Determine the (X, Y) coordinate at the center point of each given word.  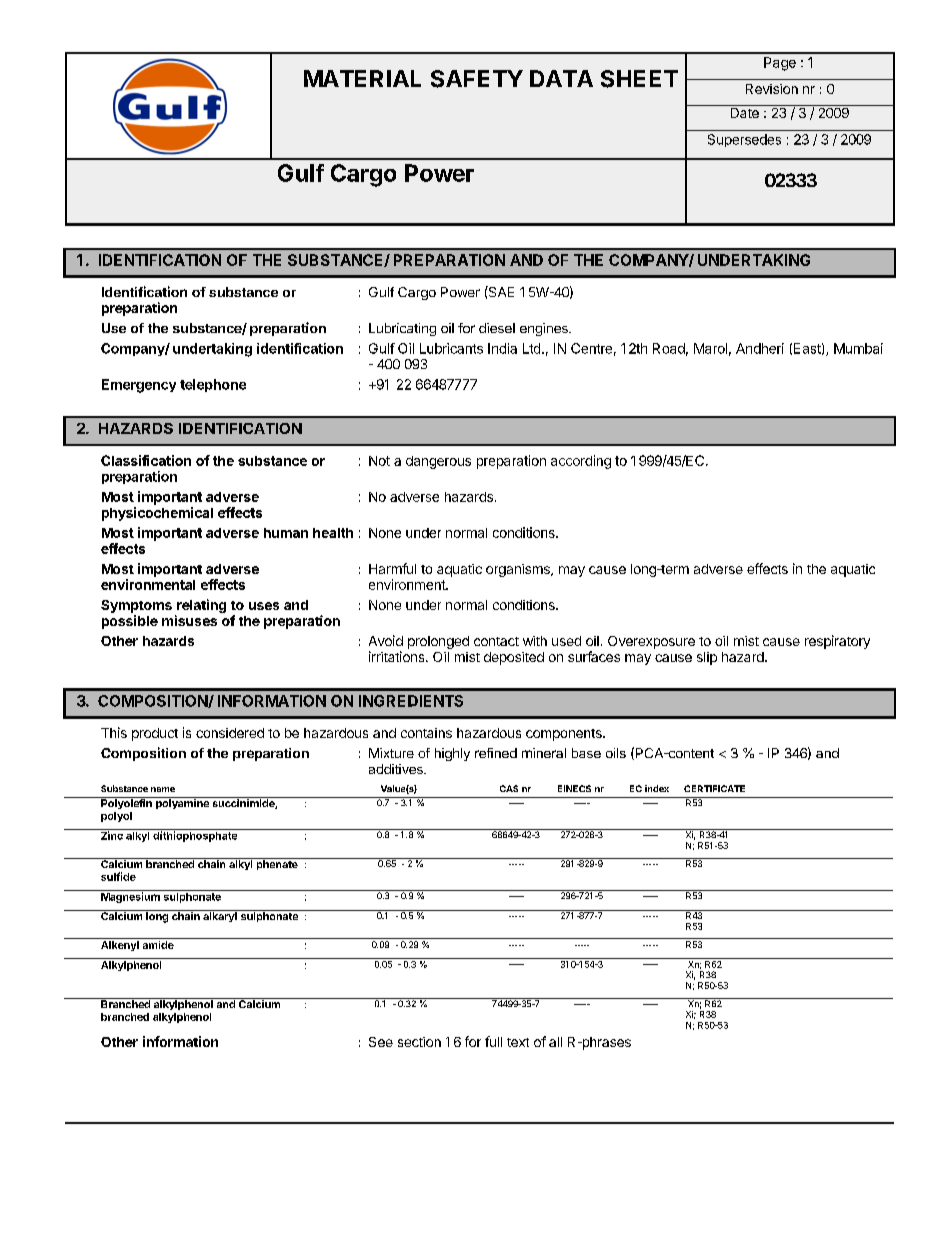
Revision (772, 89)
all (555, 1042)
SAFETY (477, 79)
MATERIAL (362, 78)
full (493, 1041)
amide (158, 945)
